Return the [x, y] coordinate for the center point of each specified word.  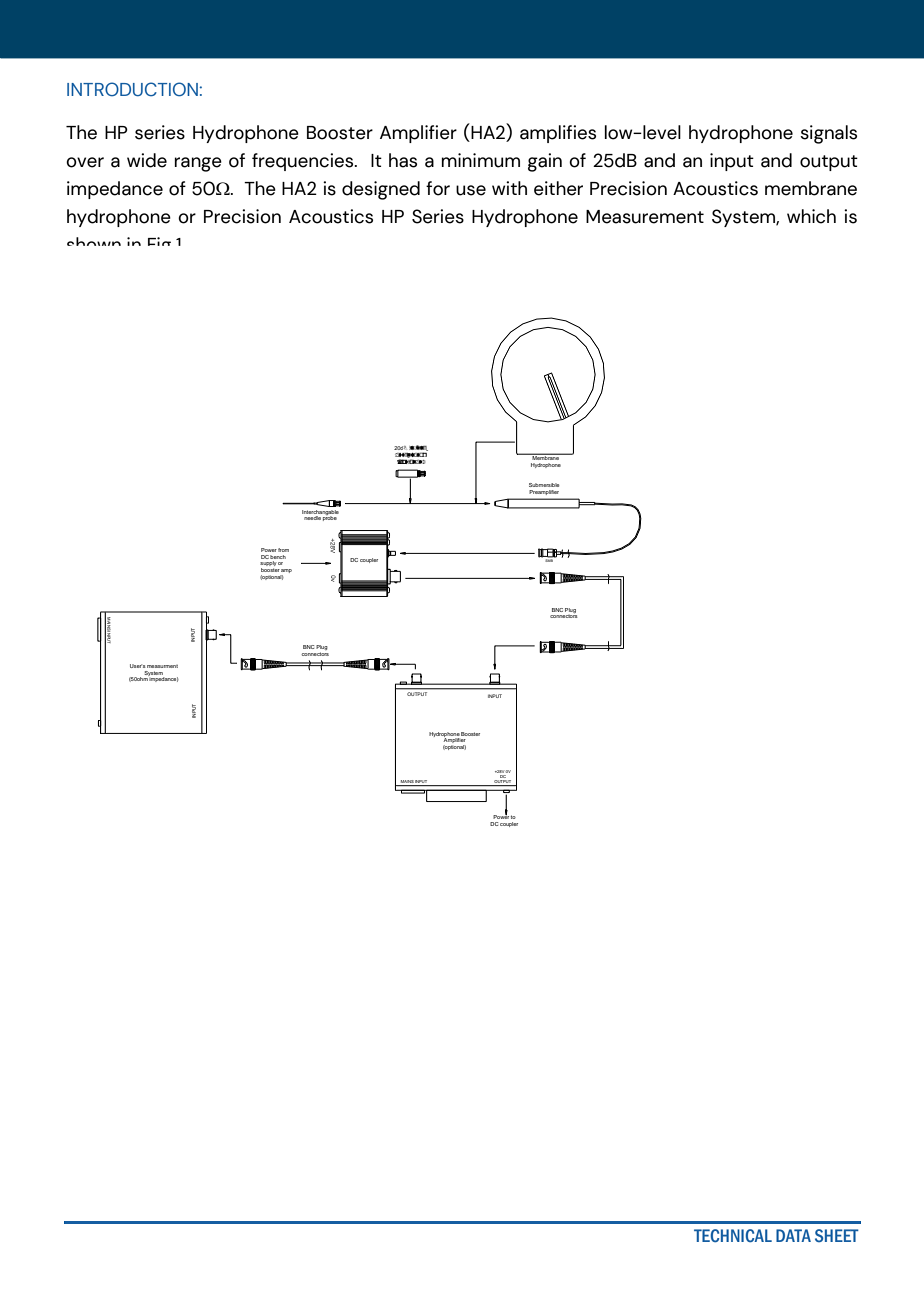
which [811, 216]
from [283, 550]
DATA [793, 1235]
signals [828, 134]
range [198, 164]
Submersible [544, 485]
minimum [481, 160]
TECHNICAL [733, 1236]
